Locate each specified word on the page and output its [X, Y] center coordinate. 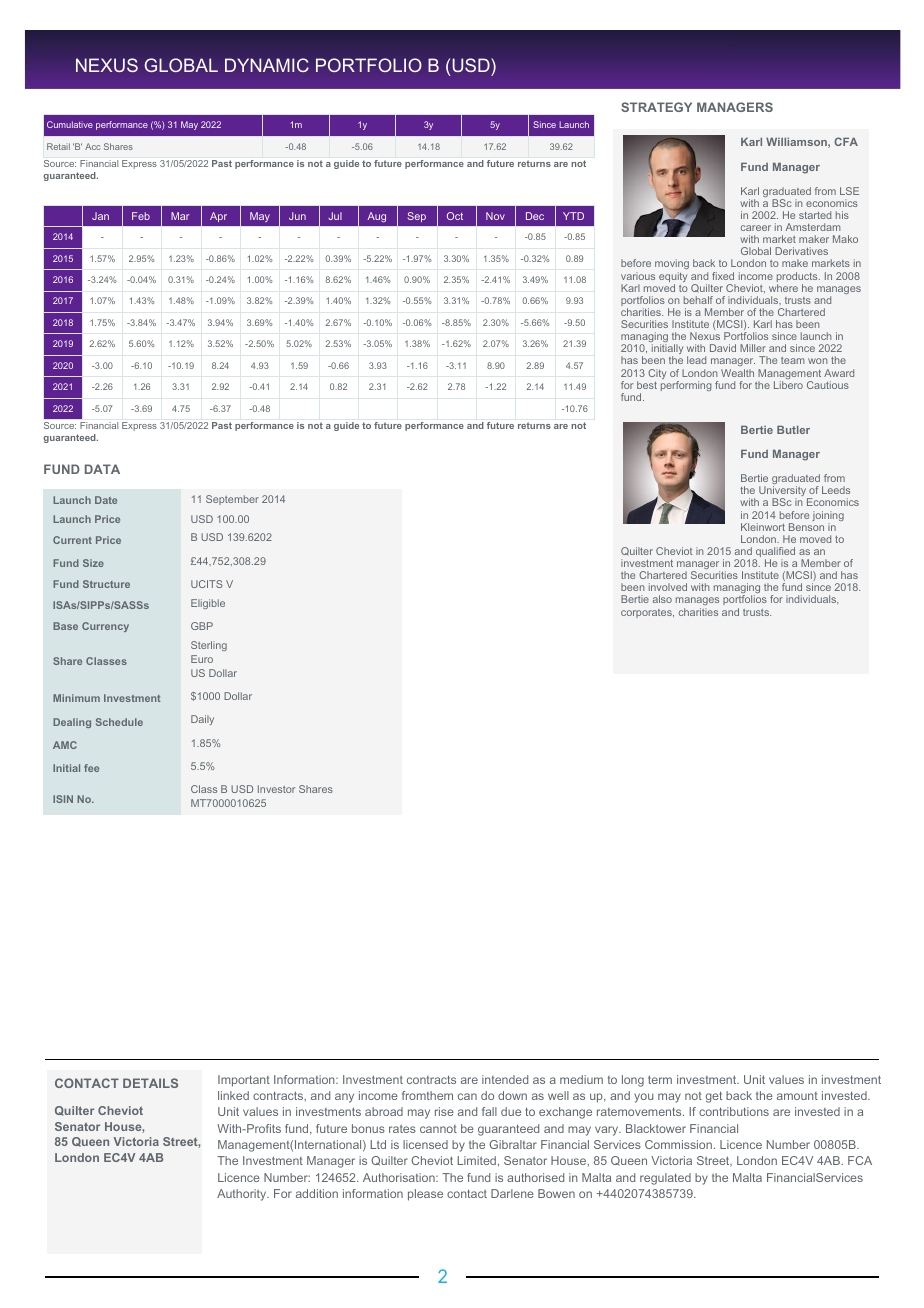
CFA [846, 141]
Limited [477, 1160]
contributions [734, 1111]
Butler [793, 429]
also [662, 599]
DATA [102, 469]
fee [91, 768]
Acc [92, 146]
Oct [455, 216]
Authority [243, 1195]
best [647, 385]
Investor [276, 789]
